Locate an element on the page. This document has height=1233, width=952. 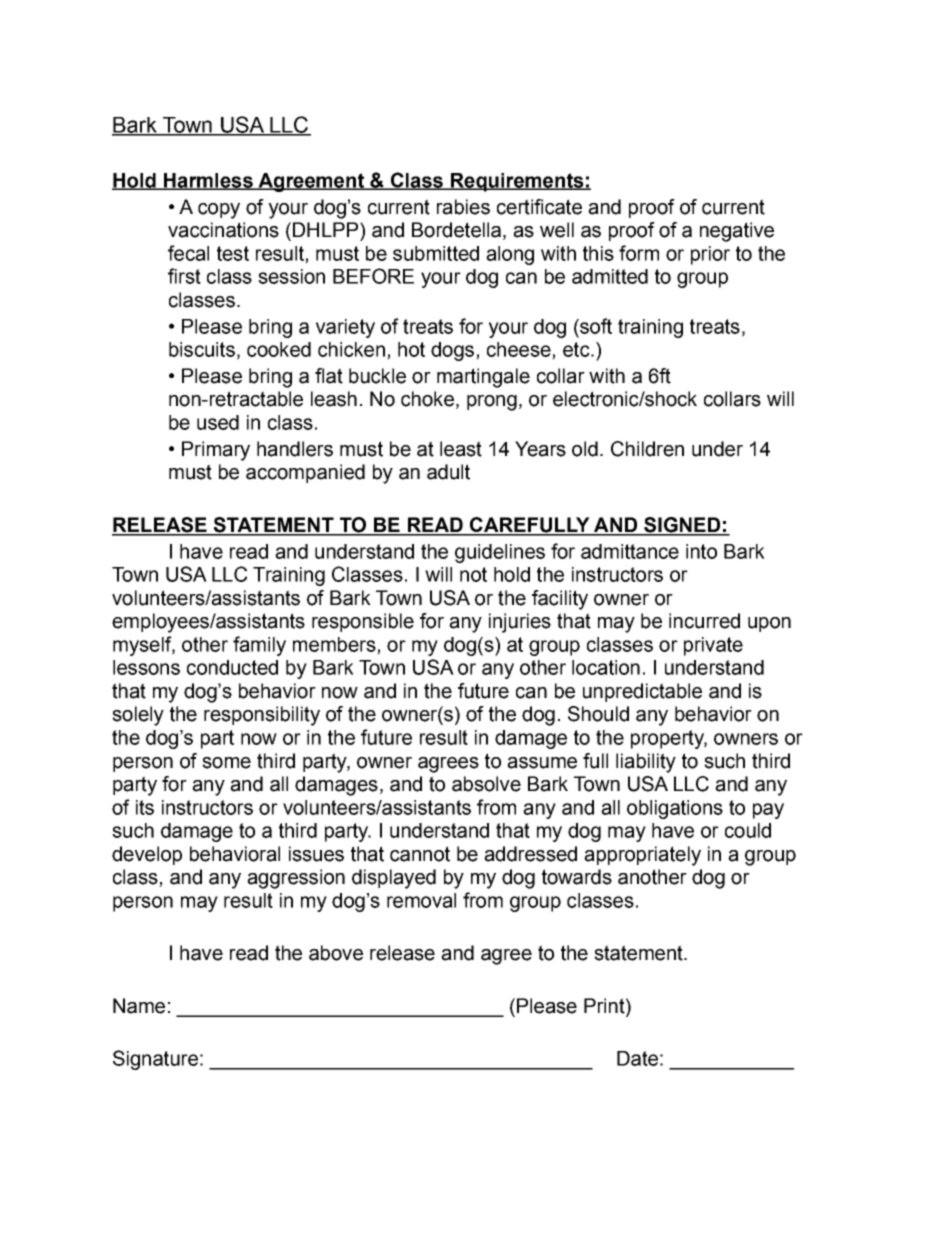
rabies is located at coordinates (463, 207).
